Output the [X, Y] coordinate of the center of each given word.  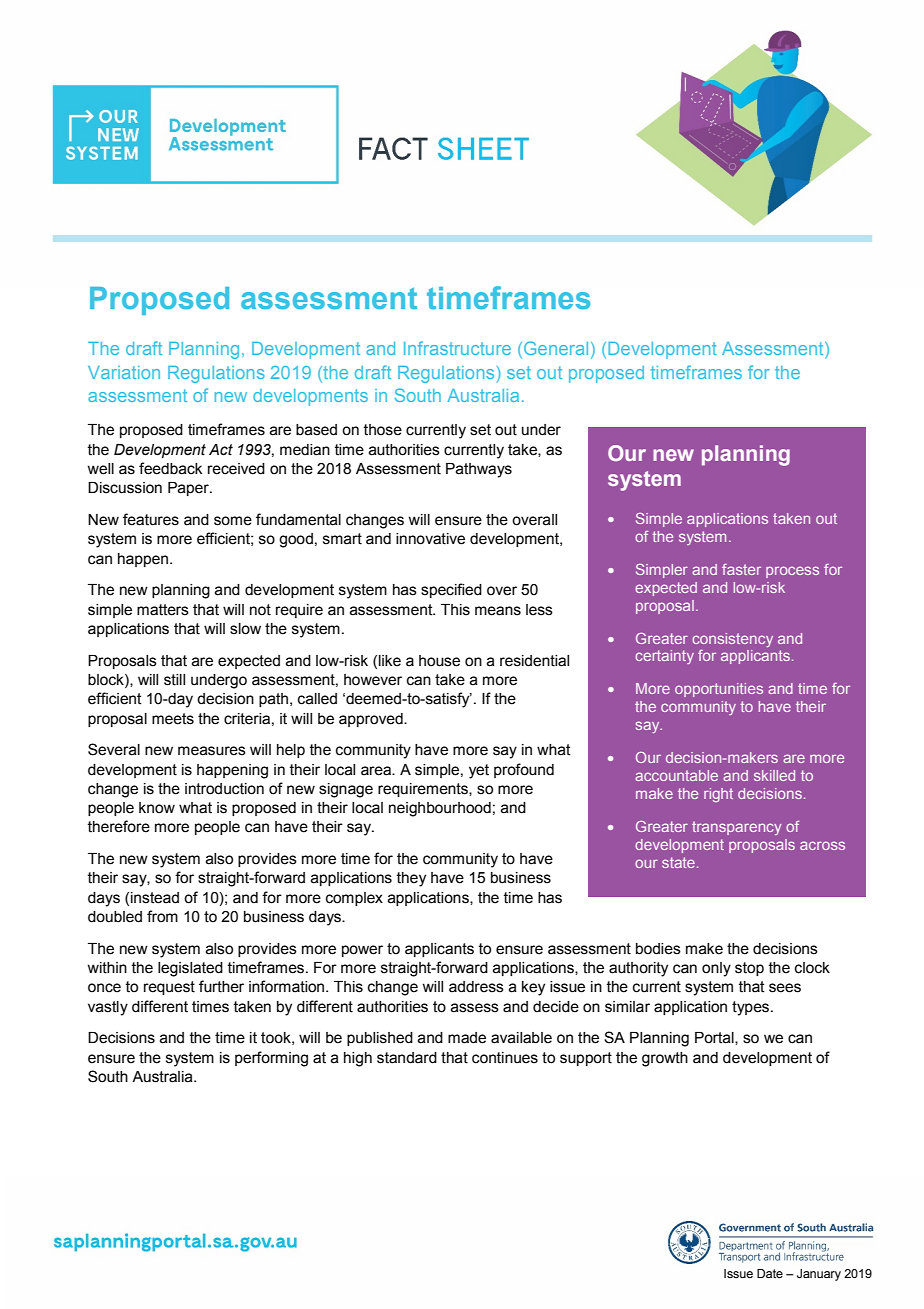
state [678, 862]
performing [271, 1059]
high [358, 1059]
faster [741, 569]
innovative [430, 539]
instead [155, 898]
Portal [715, 1038]
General [556, 348]
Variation [124, 372]
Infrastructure [457, 348]
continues [505, 1058]
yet [479, 771]
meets [173, 719]
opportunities [719, 690]
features [151, 519]
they [411, 879]
